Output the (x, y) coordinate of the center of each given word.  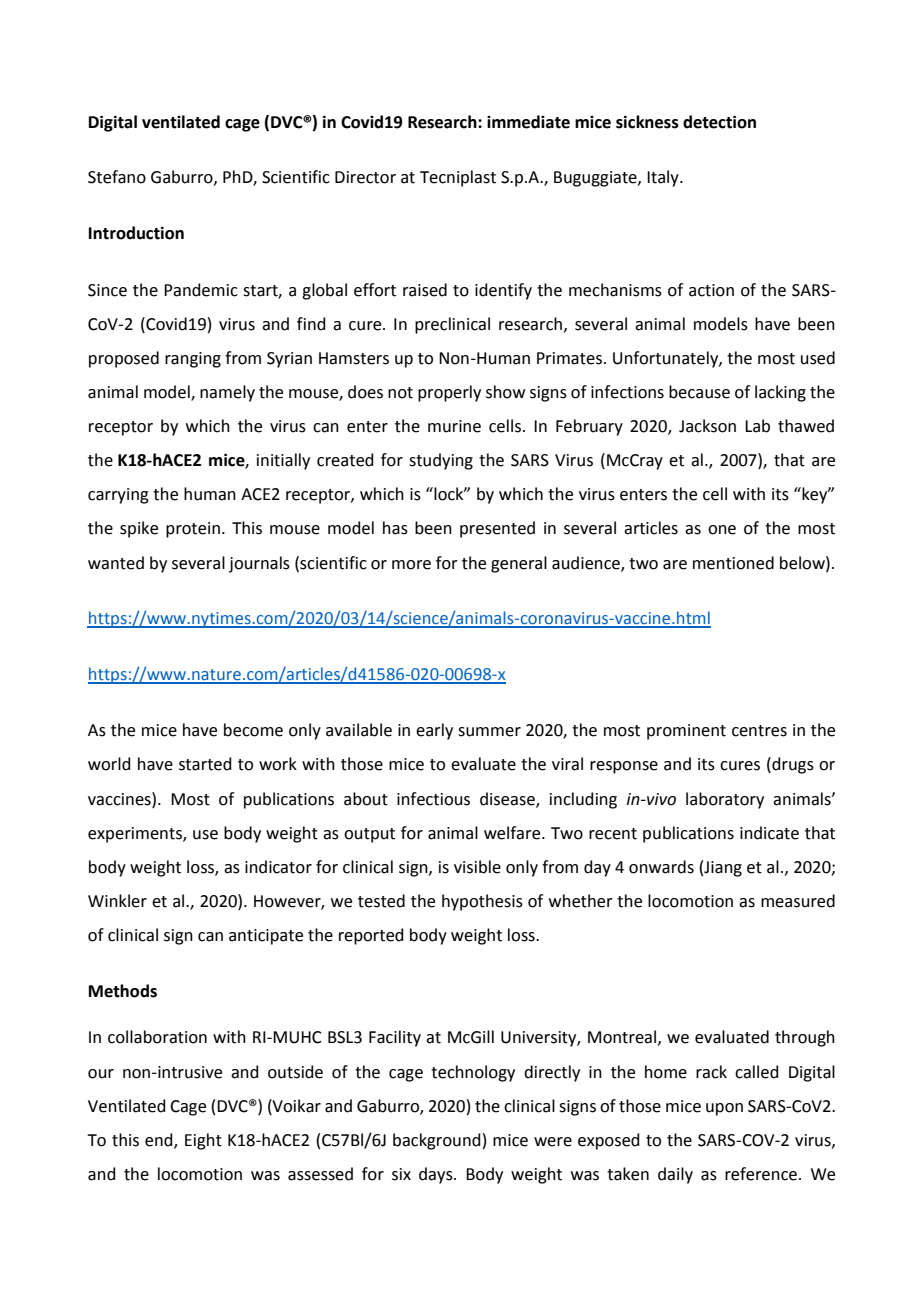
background (437, 1141)
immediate (528, 122)
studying (441, 461)
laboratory (725, 800)
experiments (136, 835)
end (160, 1140)
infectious (433, 799)
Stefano (117, 177)
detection (719, 122)
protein (193, 530)
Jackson (707, 426)
